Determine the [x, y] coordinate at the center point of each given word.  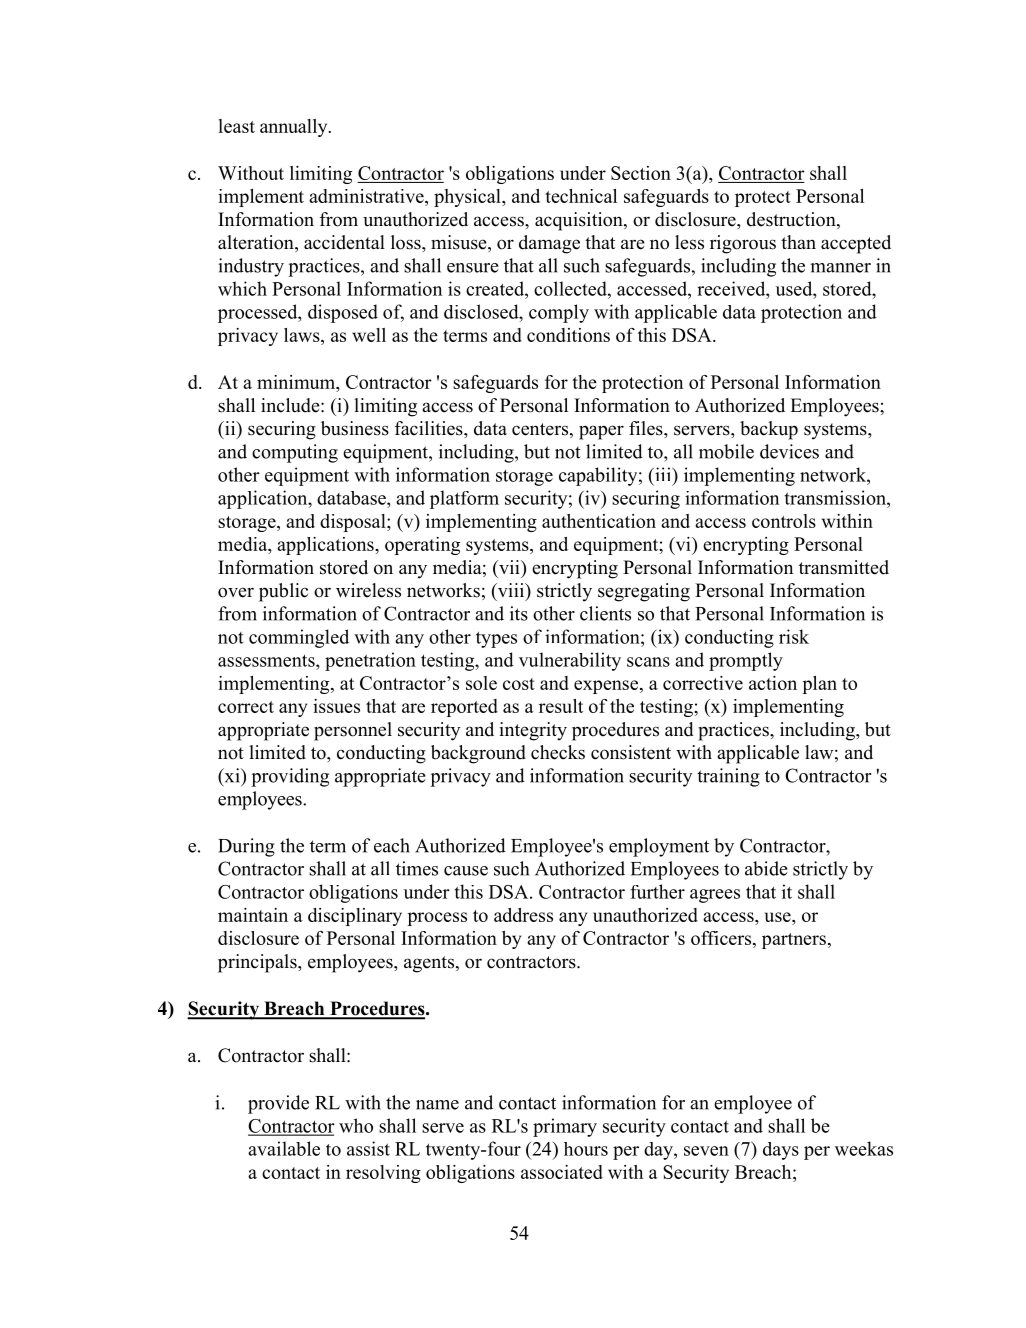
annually [295, 128]
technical [581, 196]
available [284, 1148]
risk [794, 636]
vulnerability [570, 661]
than [798, 242]
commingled [299, 638]
